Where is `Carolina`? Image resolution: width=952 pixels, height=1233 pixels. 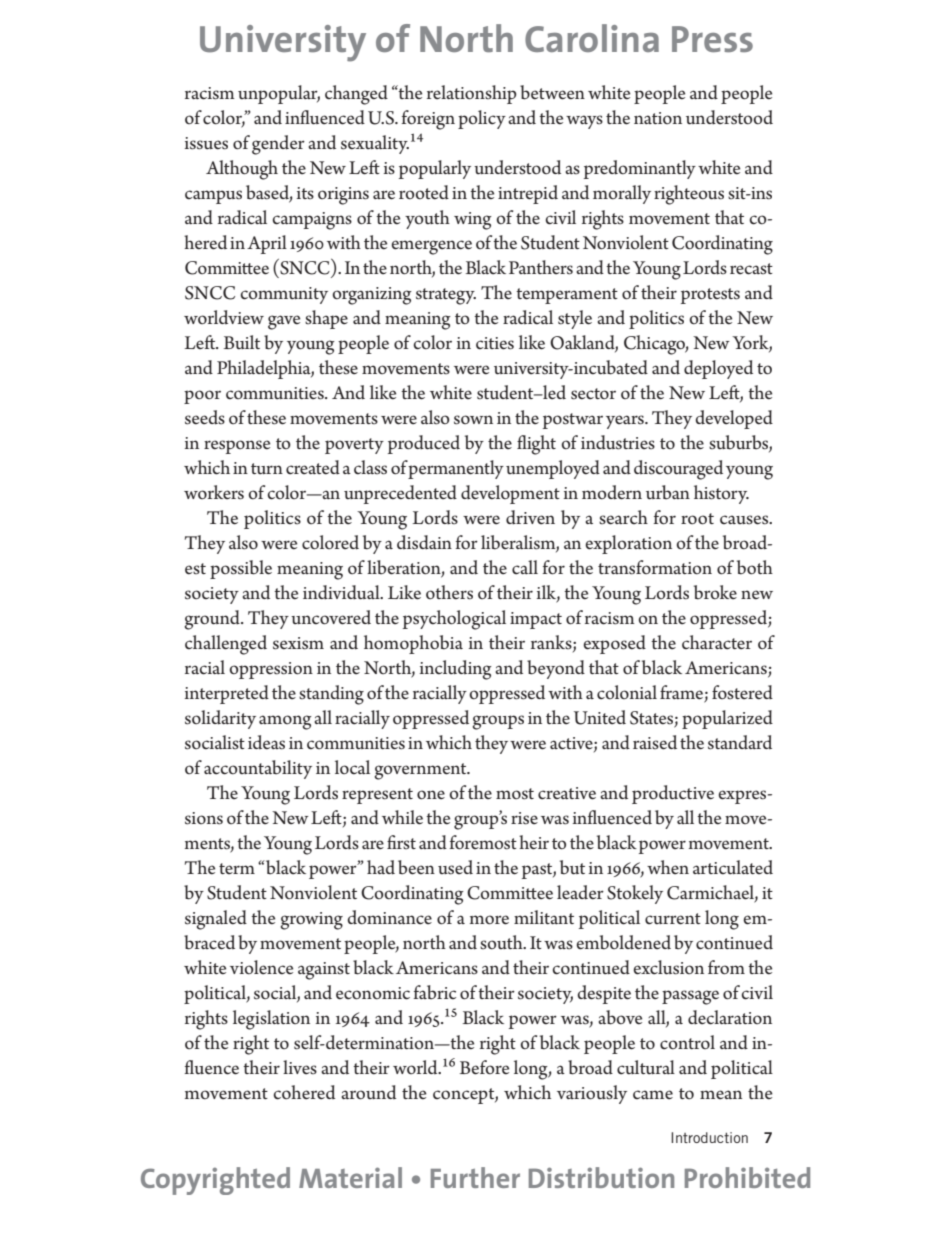
Carolina is located at coordinates (592, 38).
